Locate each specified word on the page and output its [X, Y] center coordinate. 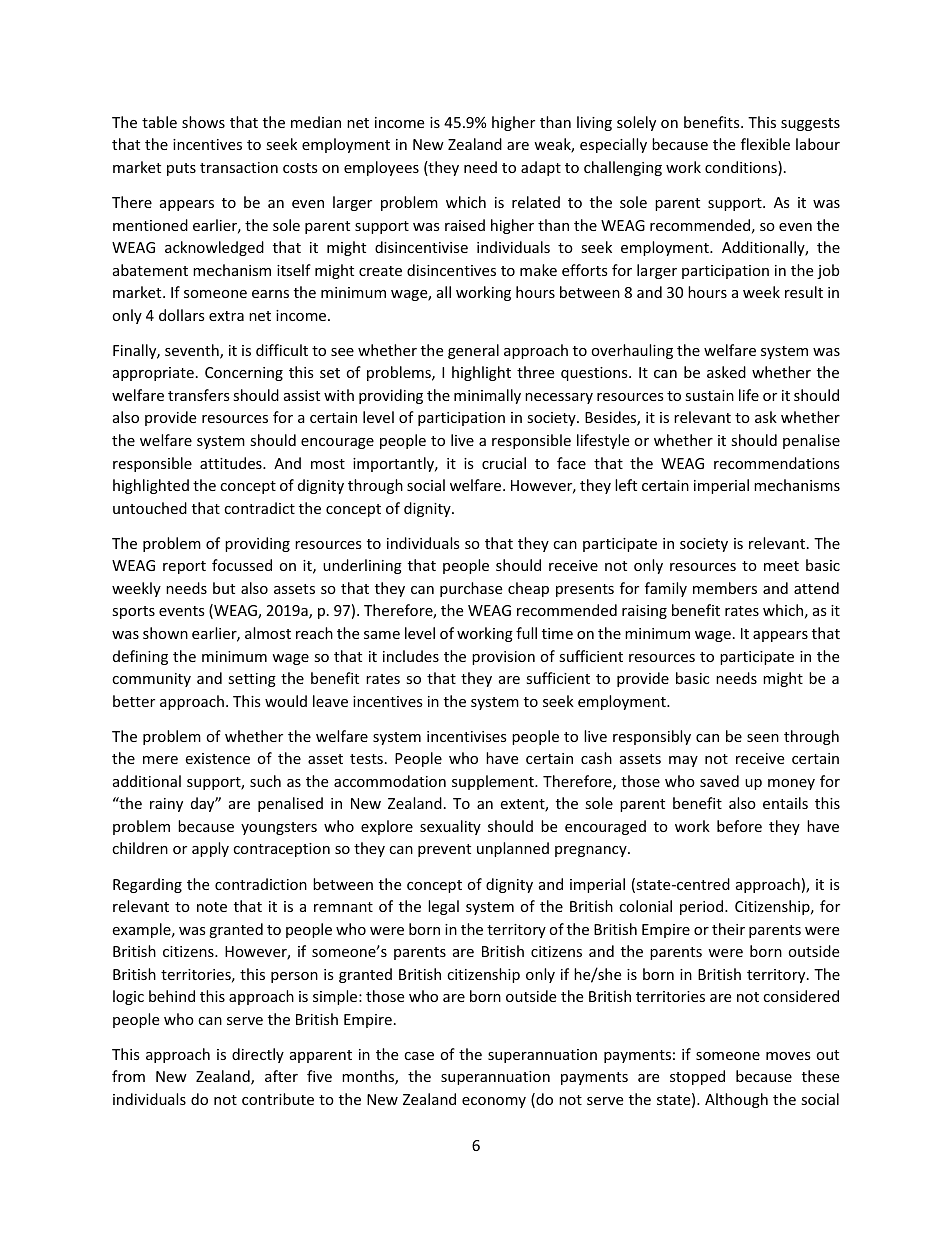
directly [258, 1055]
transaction [239, 167]
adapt [541, 168]
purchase [471, 589]
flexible [765, 144]
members [725, 588]
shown [165, 633]
